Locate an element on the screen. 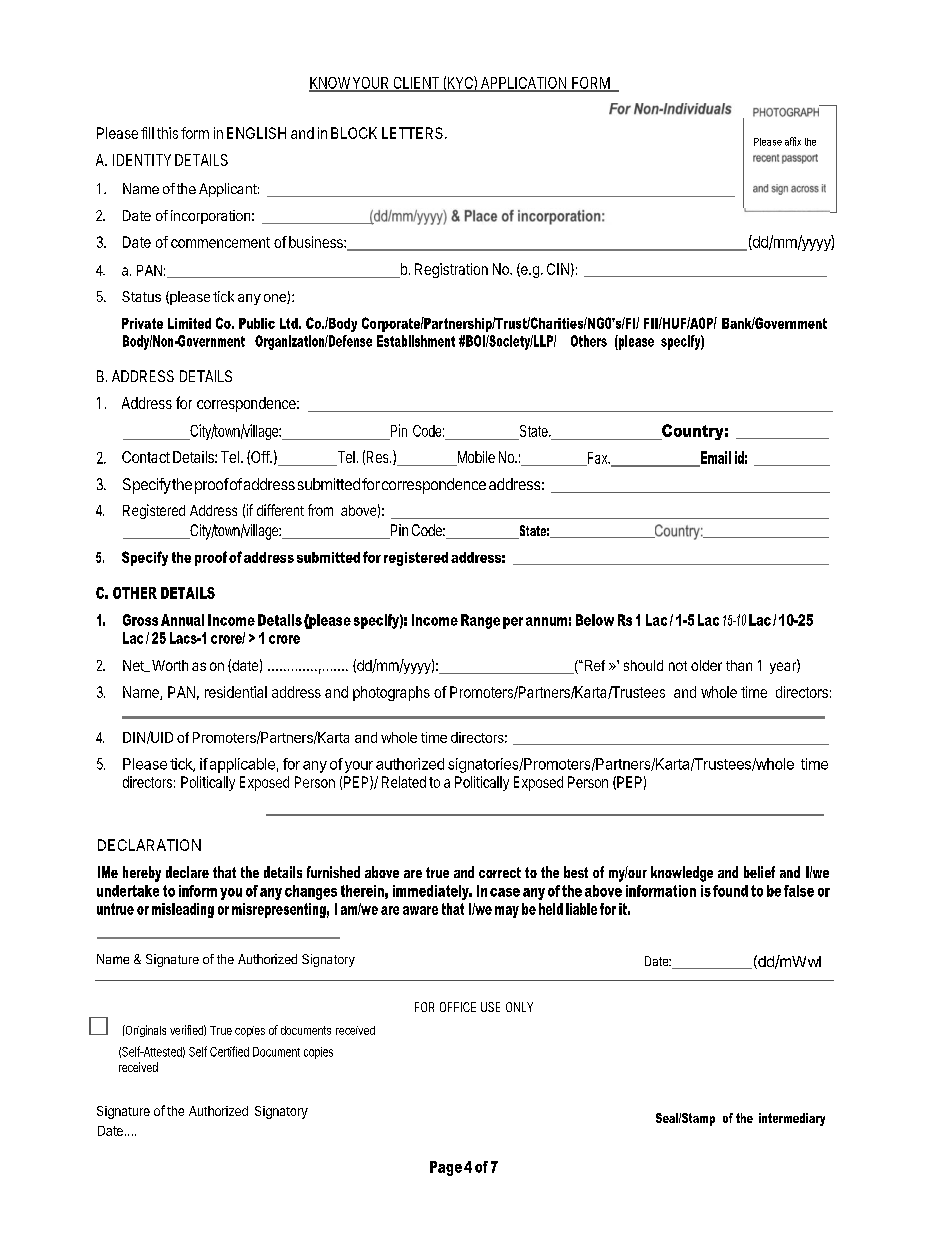 Image resolution: width=952 pixels, height=1233 pixels. declare is located at coordinates (187, 872).
